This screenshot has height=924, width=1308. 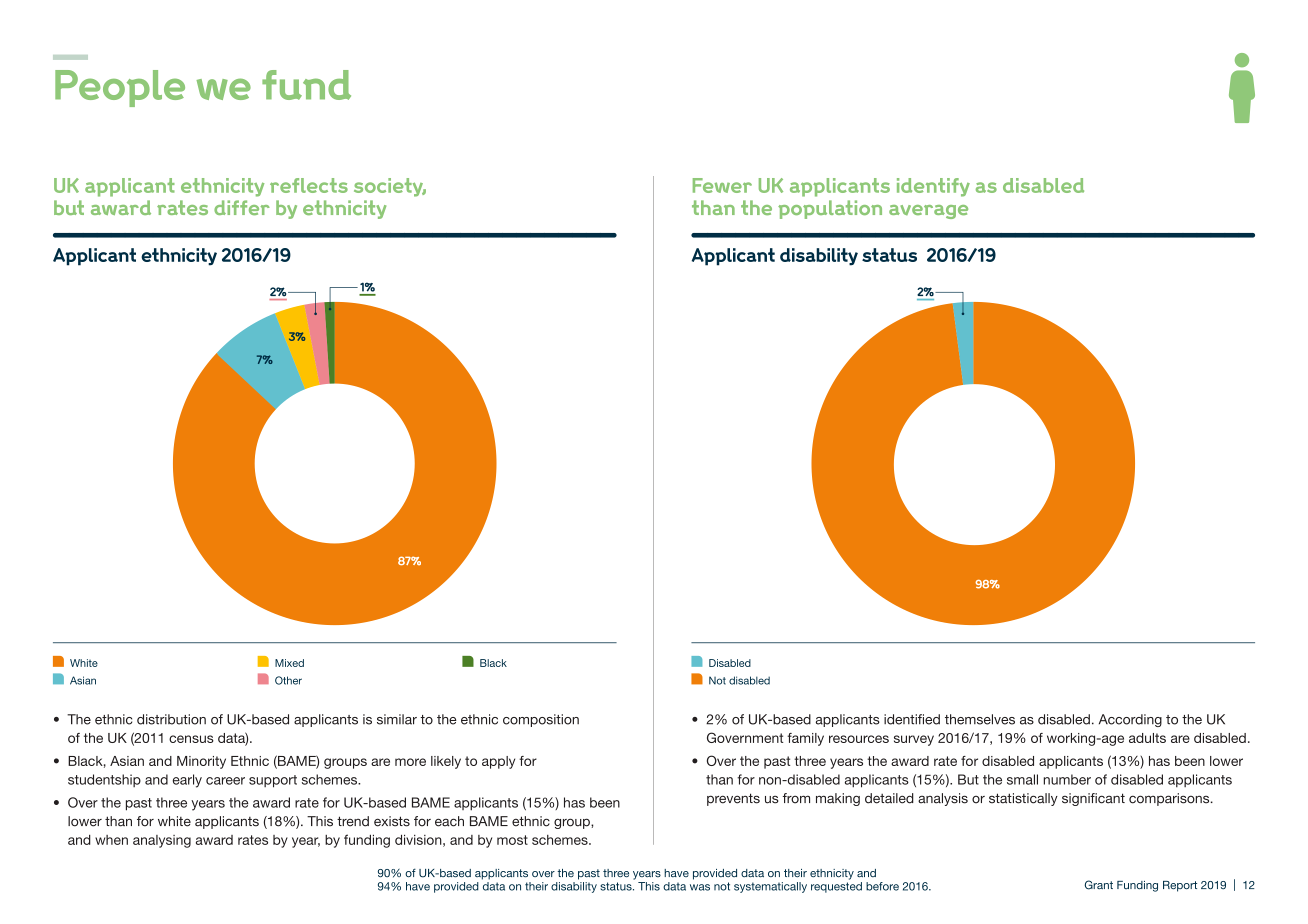 I want to click on differ, so click(x=242, y=207).
